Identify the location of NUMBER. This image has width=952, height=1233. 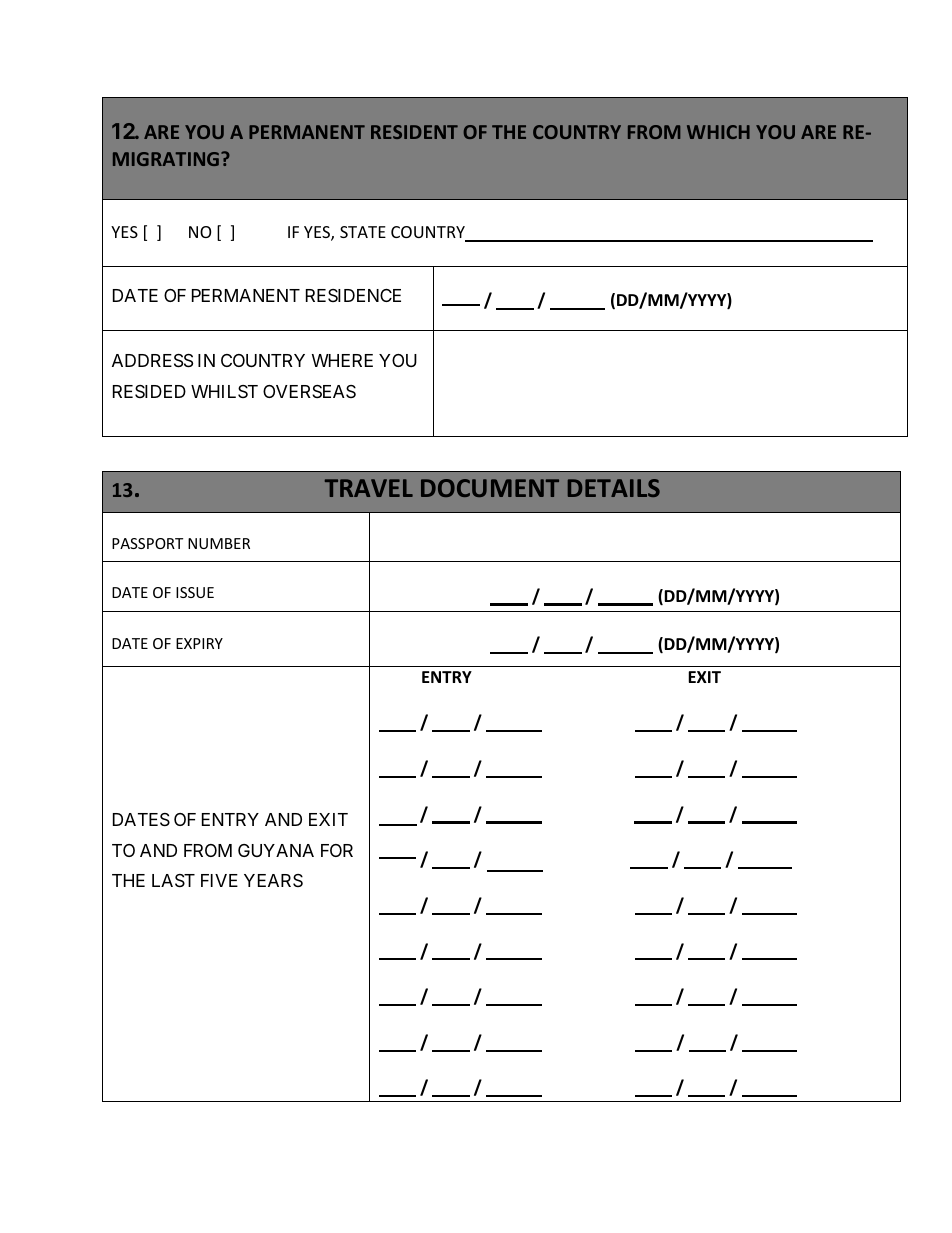
(219, 543).
